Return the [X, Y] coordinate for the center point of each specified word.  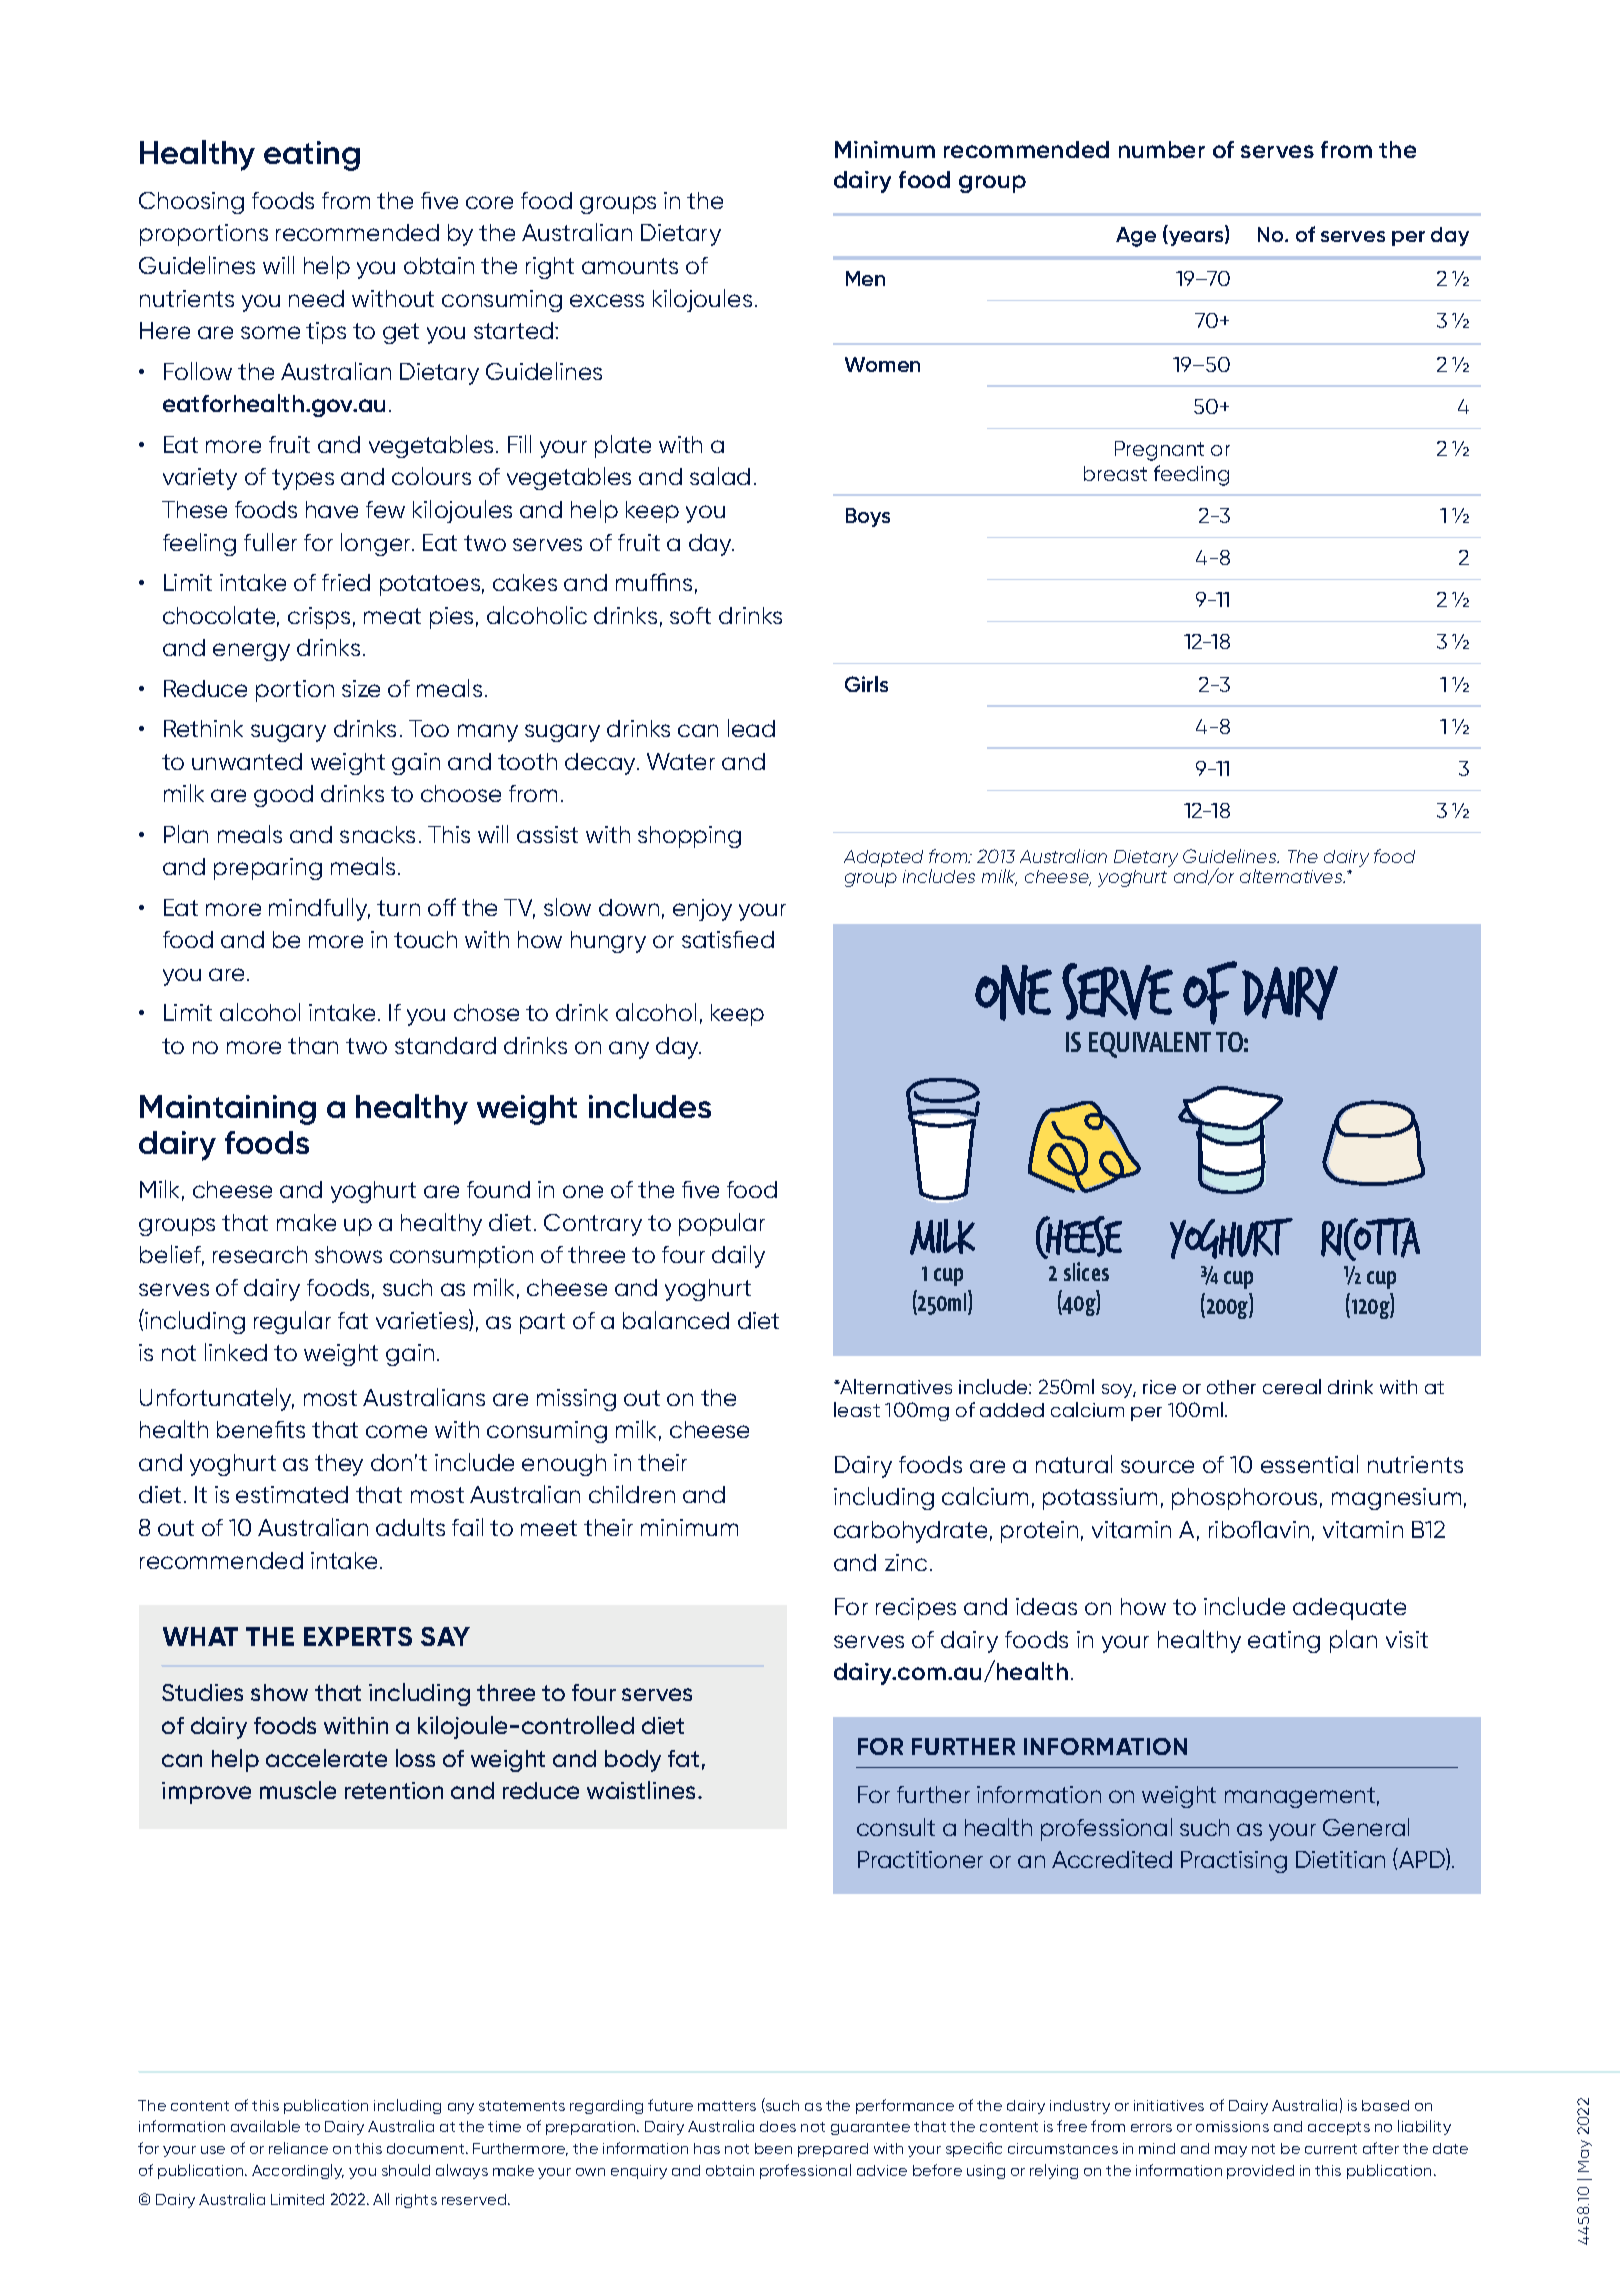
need [316, 298]
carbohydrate [910, 1532]
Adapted [883, 858]
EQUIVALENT [1150, 1045]
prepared [833, 2150]
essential [1309, 1464]
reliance [298, 2148]
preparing [268, 869]
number [1162, 149]
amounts [630, 266]
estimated [292, 1494]
